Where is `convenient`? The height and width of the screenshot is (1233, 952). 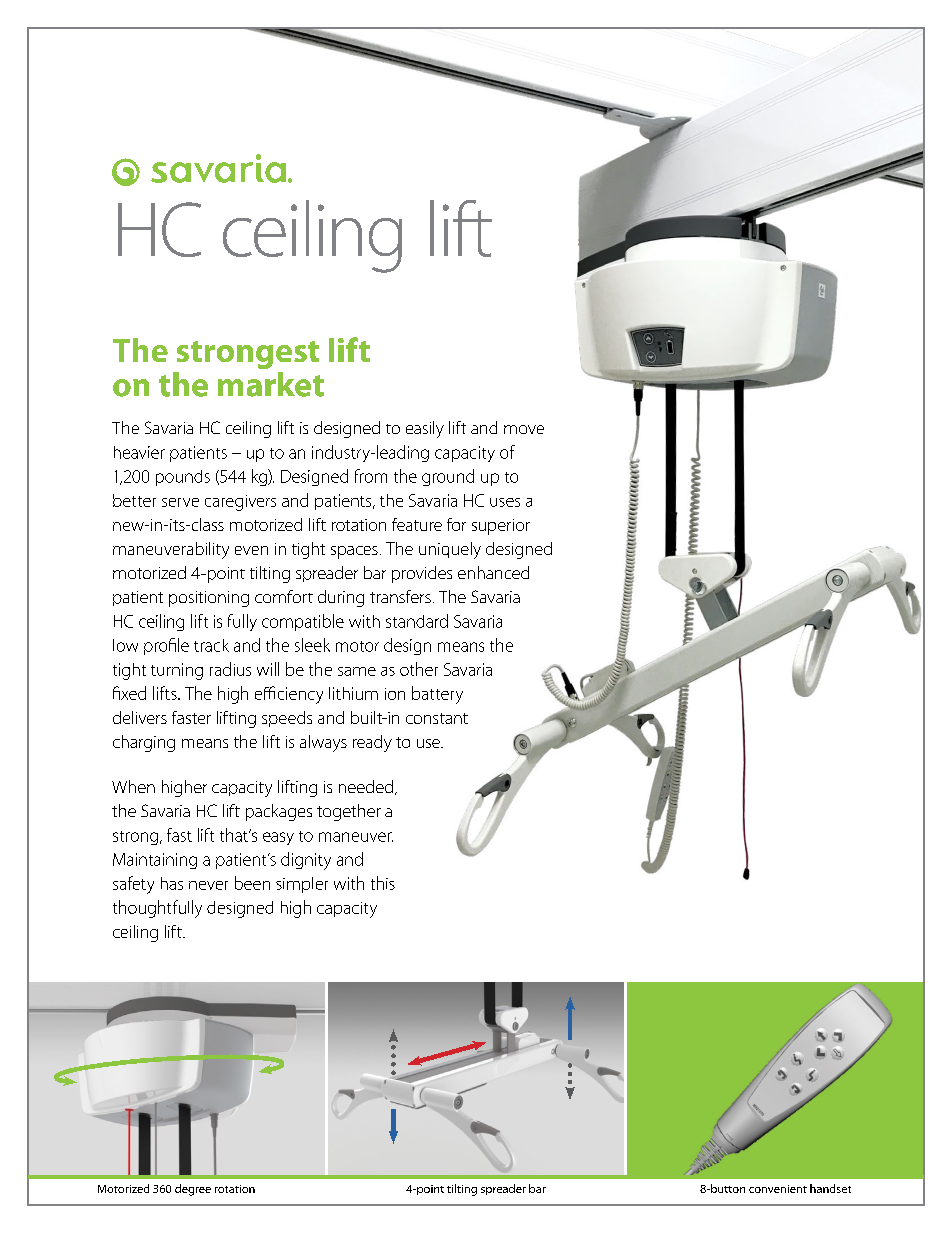 convenient is located at coordinates (778, 1189).
